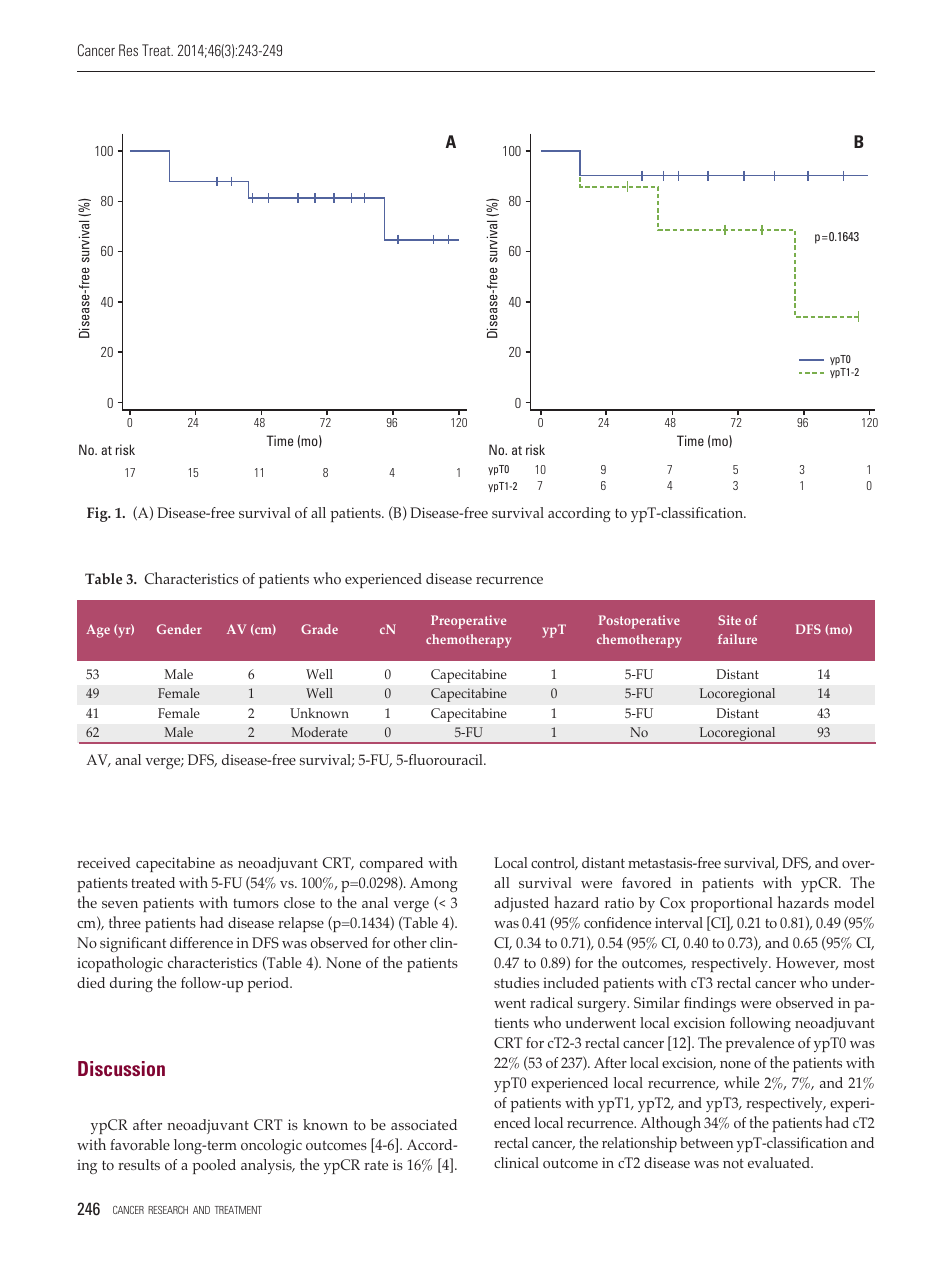 This document has height=1270, width=952. What do you see at coordinates (468, 622) in the document?
I see `Preoperative` at bounding box center [468, 622].
